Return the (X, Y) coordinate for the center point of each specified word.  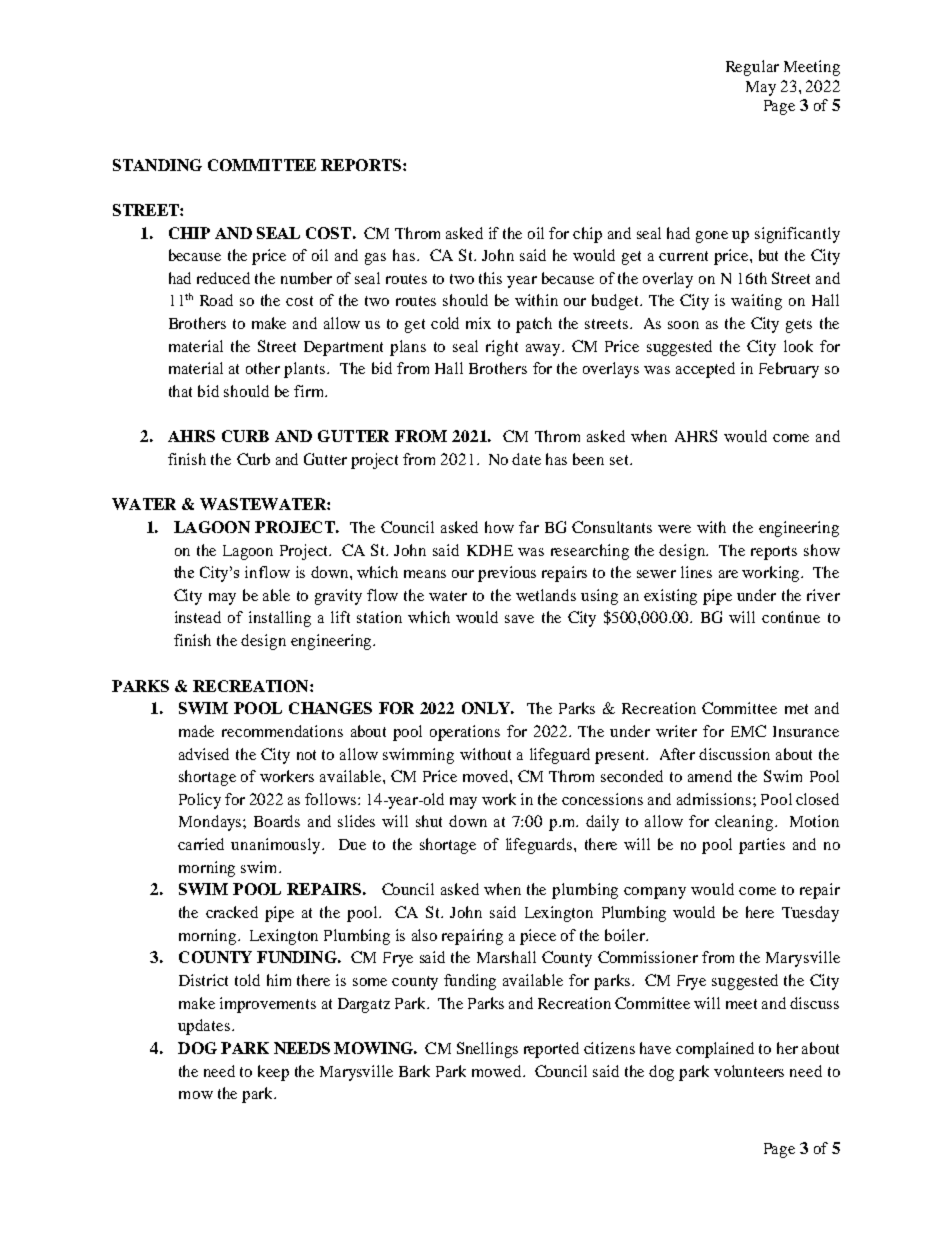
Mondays (211, 823)
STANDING (157, 165)
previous (507, 574)
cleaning (744, 823)
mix (478, 323)
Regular (752, 68)
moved (487, 776)
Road (216, 300)
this (490, 278)
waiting (756, 302)
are (728, 574)
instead (198, 617)
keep (273, 1073)
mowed (498, 1071)
